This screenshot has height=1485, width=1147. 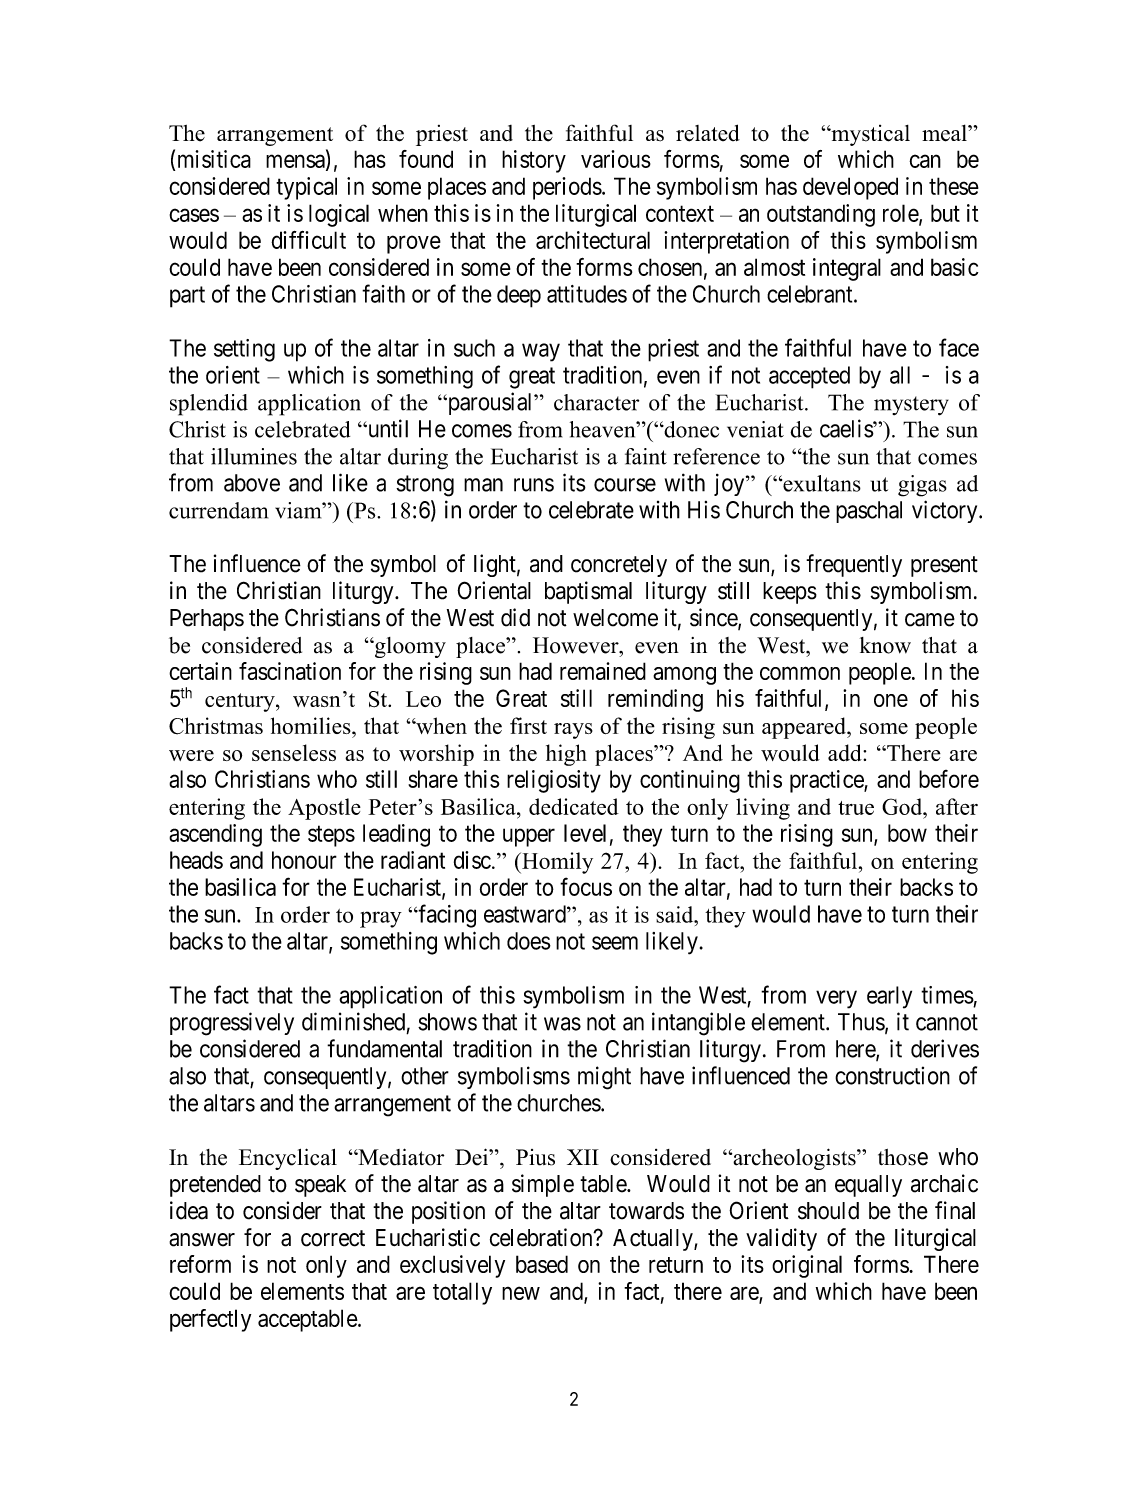 I want to click on add, so click(x=846, y=752).
